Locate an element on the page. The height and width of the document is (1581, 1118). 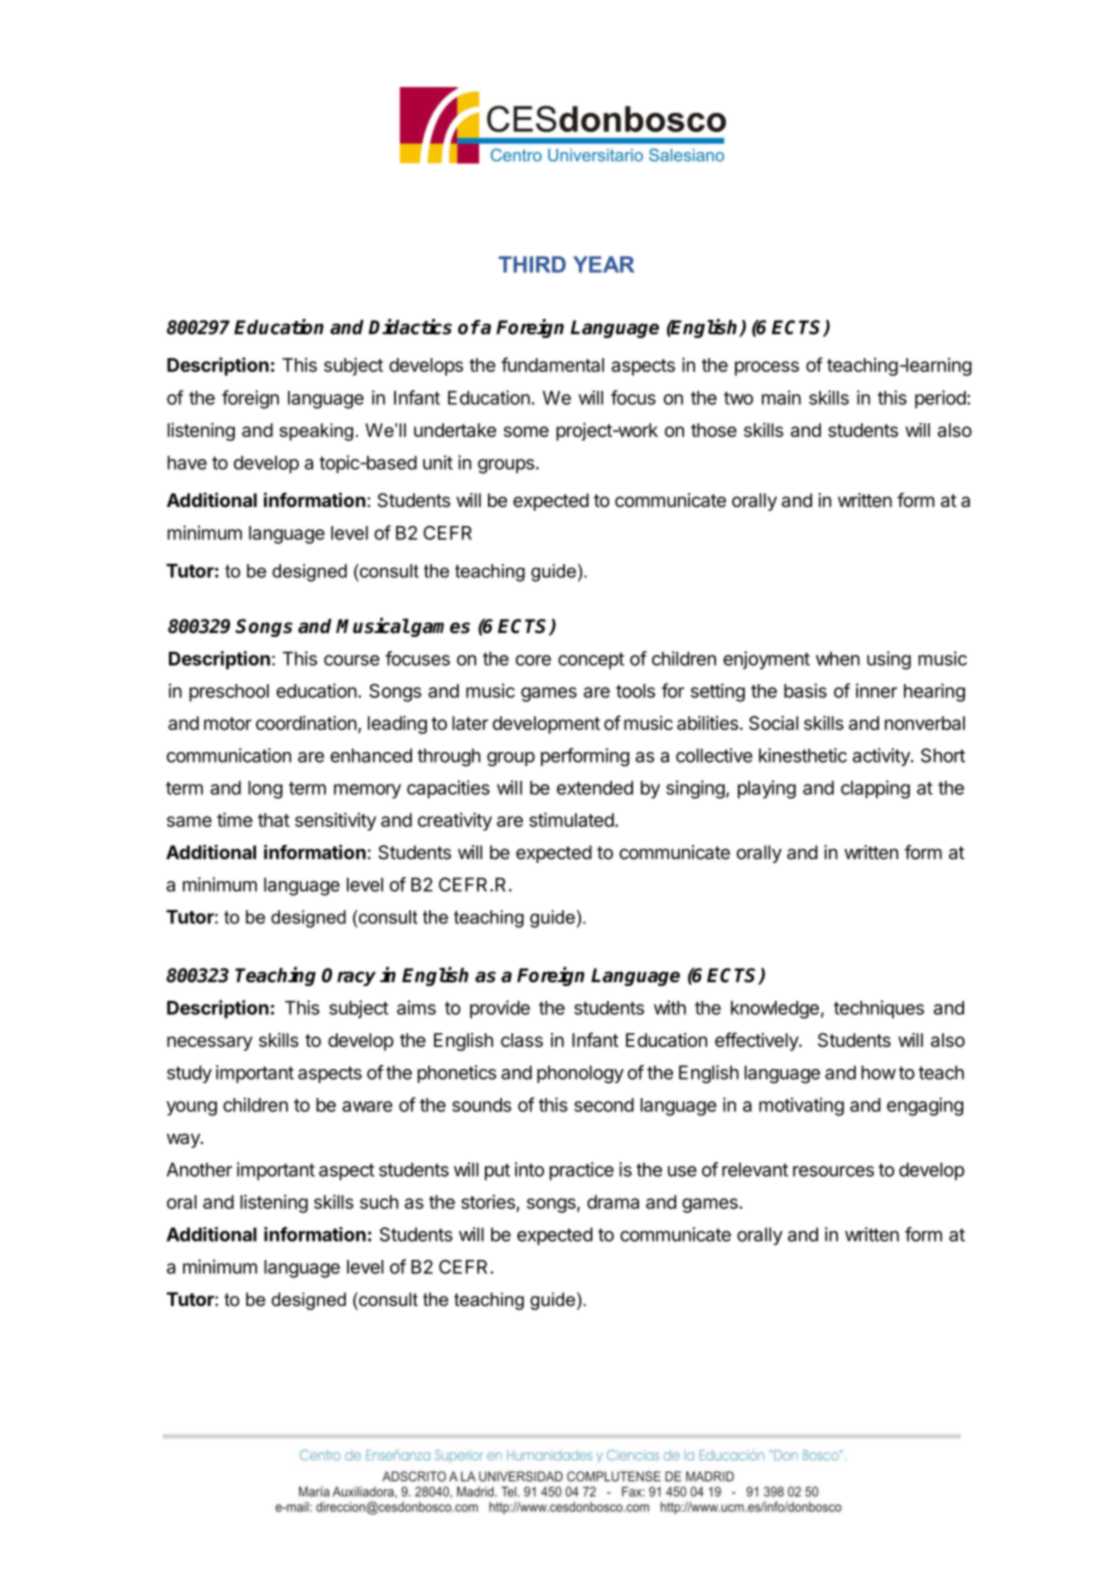
process is located at coordinates (767, 368).
